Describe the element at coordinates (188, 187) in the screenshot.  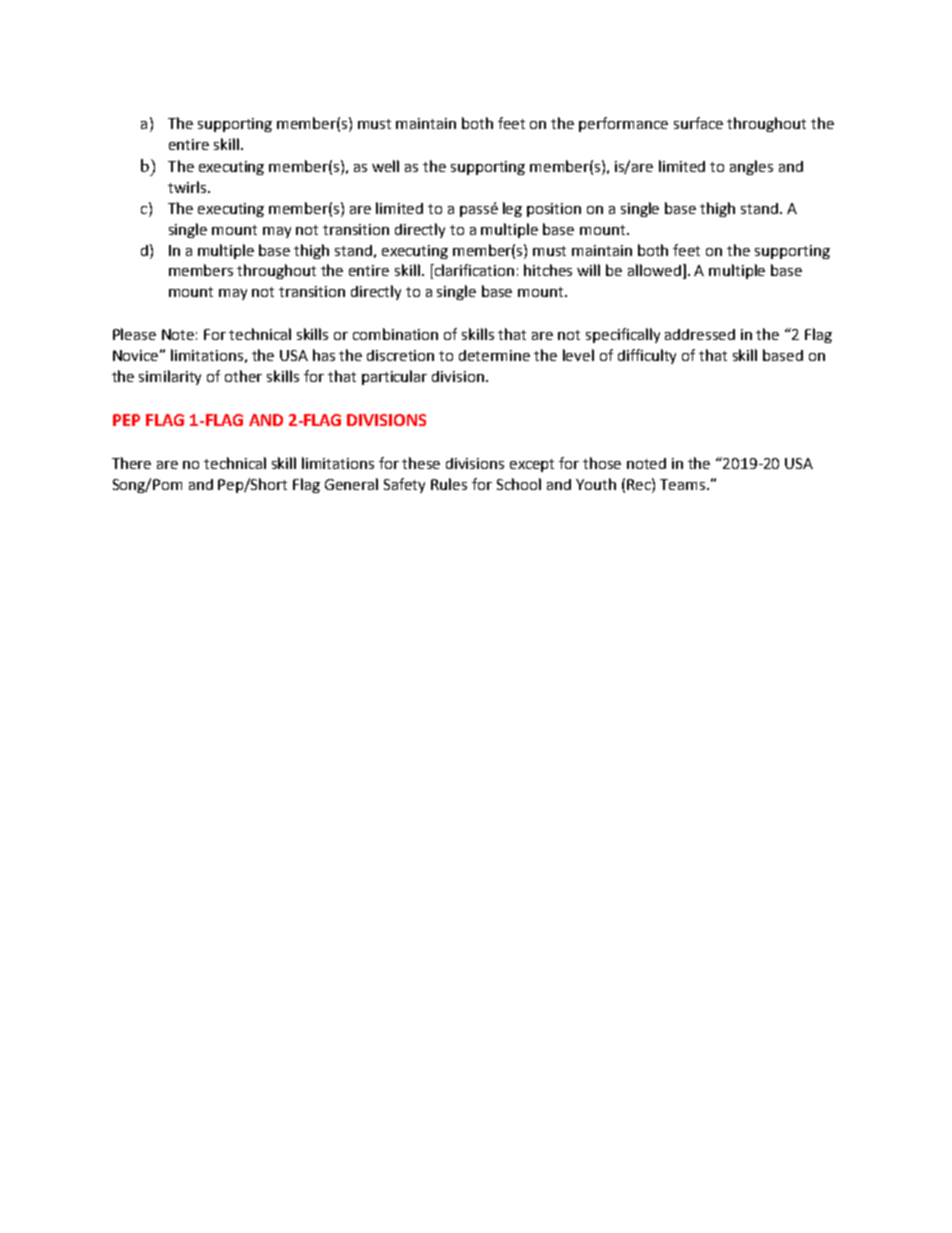
I see `twirls` at that location.
